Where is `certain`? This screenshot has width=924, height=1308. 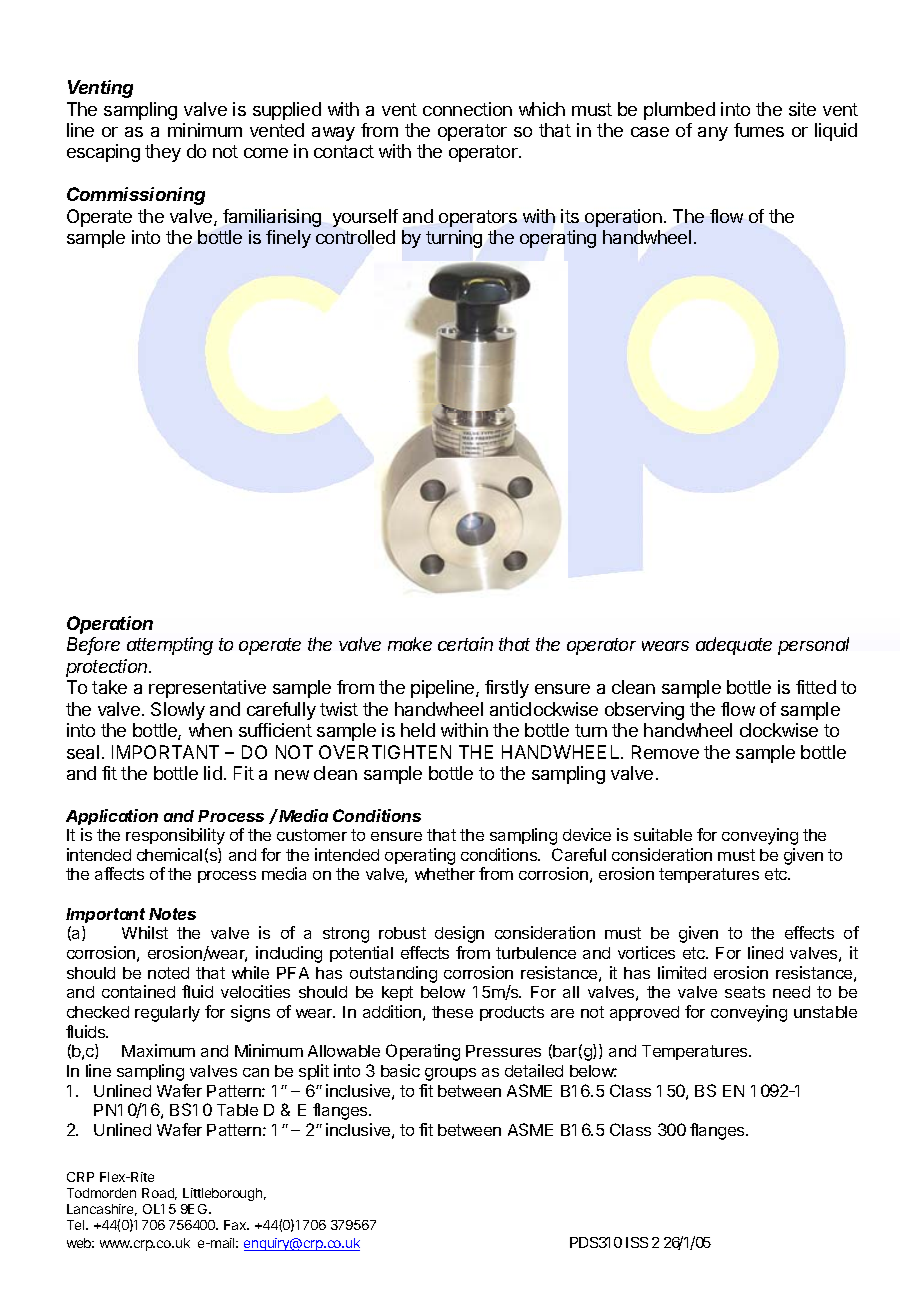
certain is located at coordinates (465, 644).
